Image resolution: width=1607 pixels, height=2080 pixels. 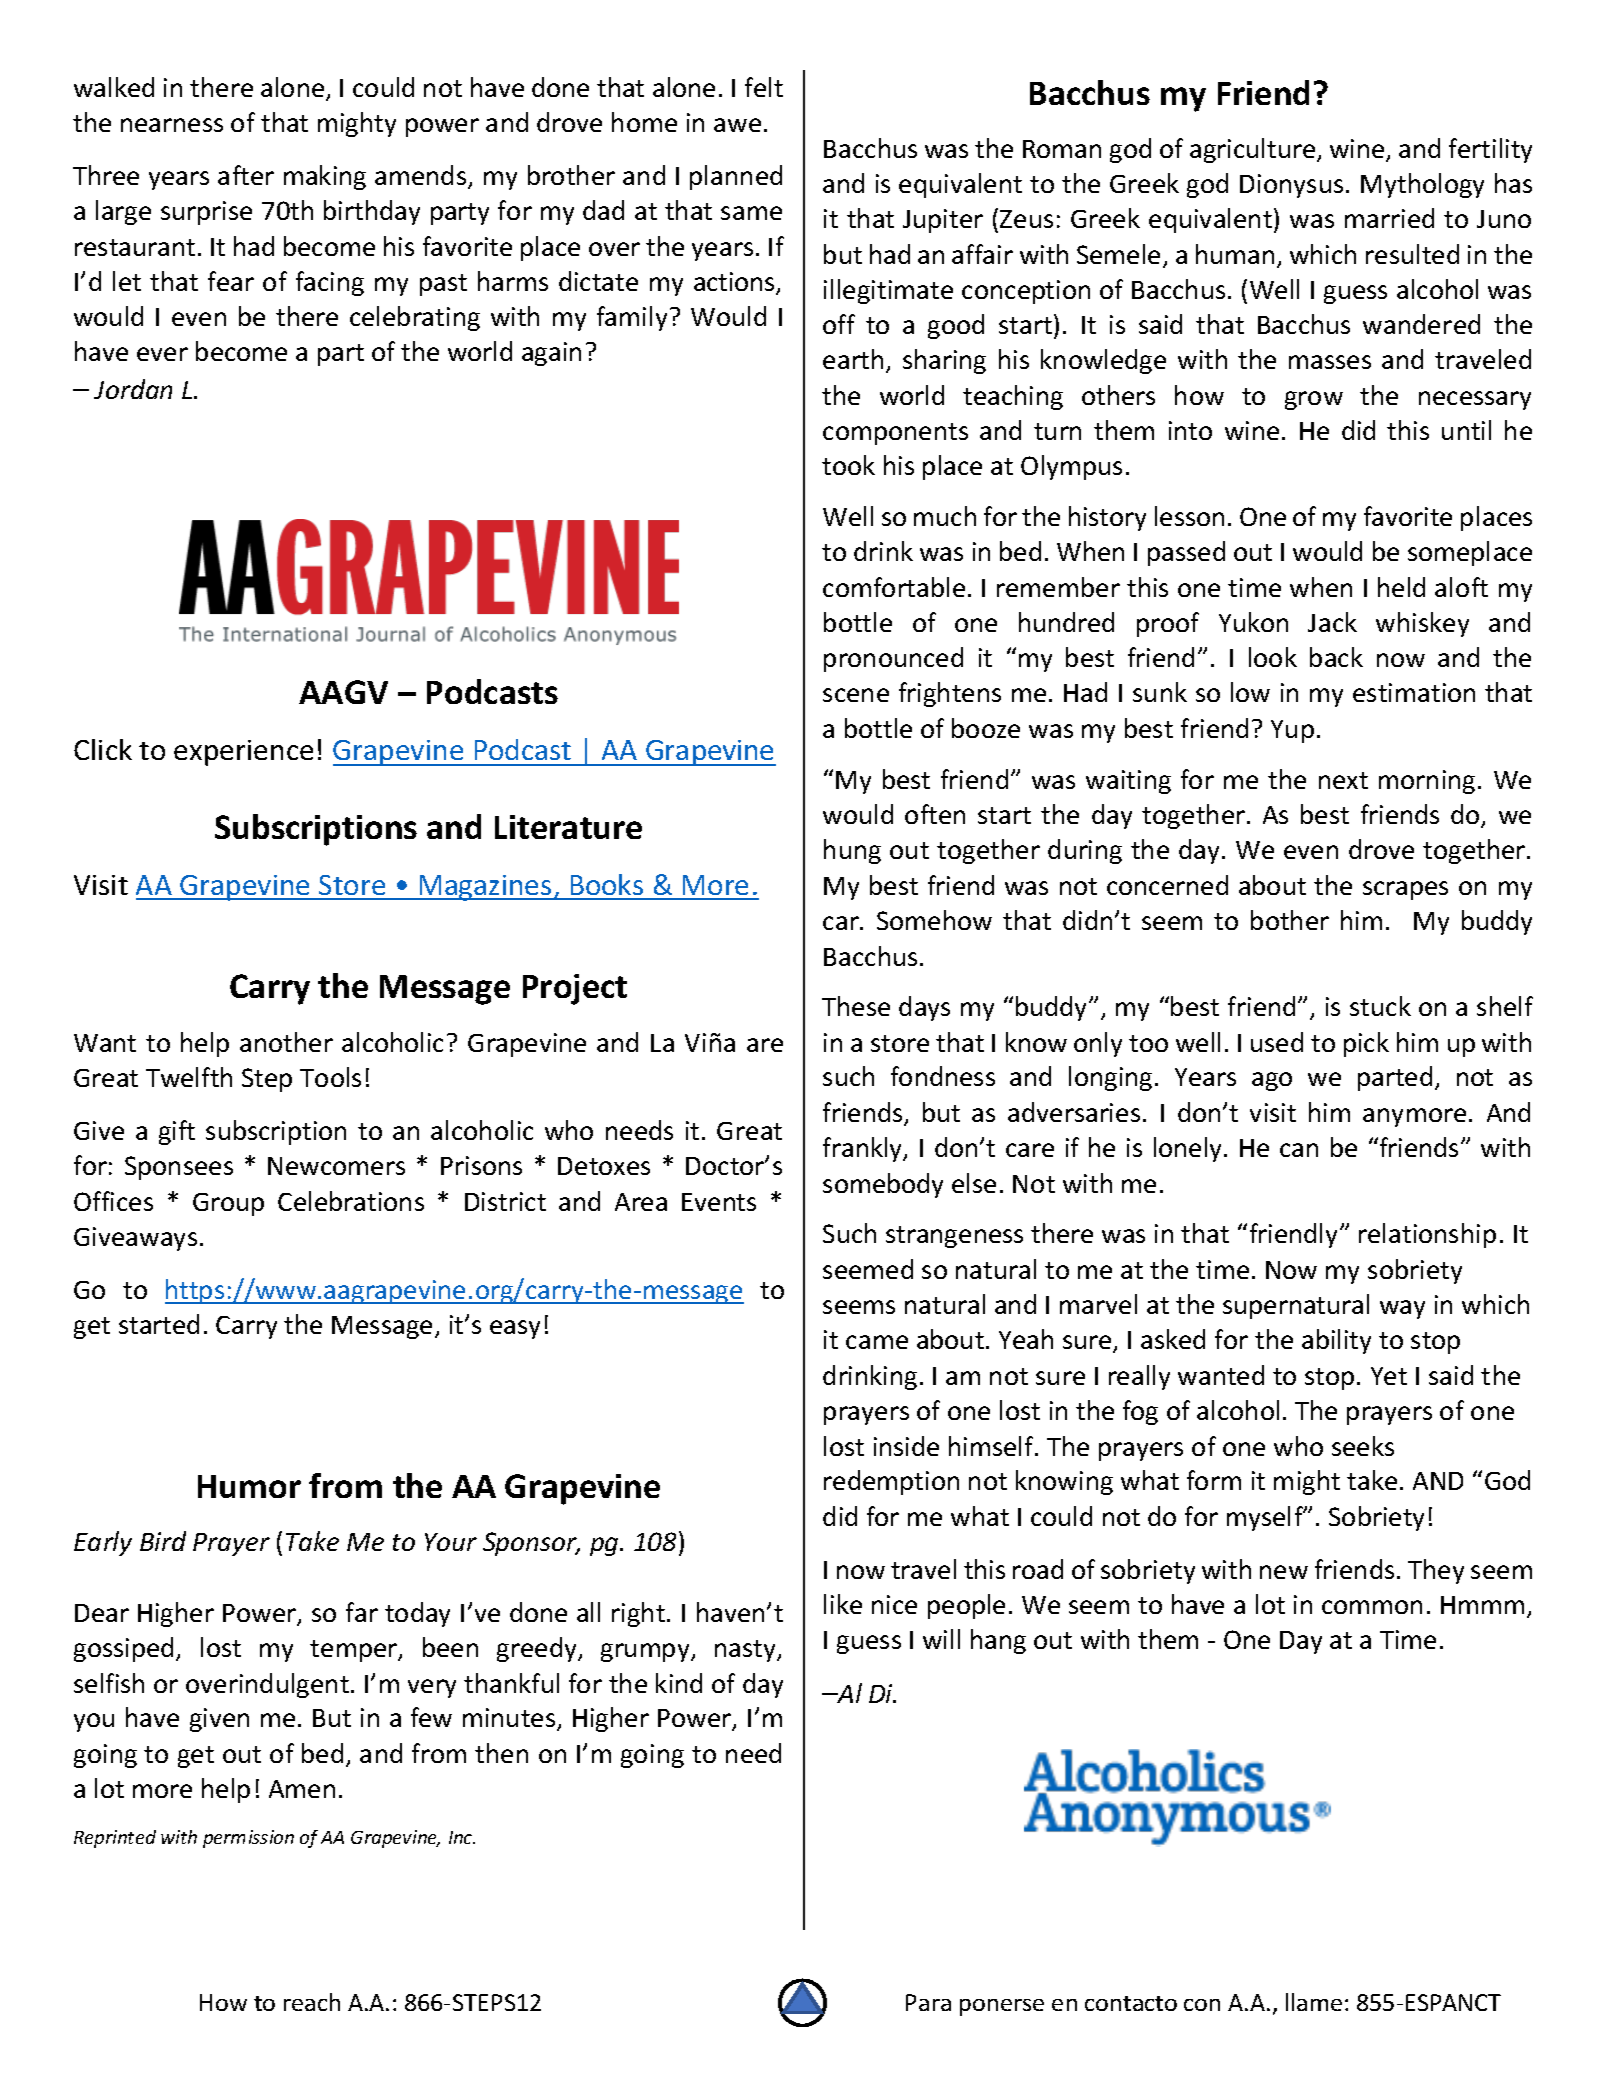 I want to click on awe, so click(x=737, y=125).
